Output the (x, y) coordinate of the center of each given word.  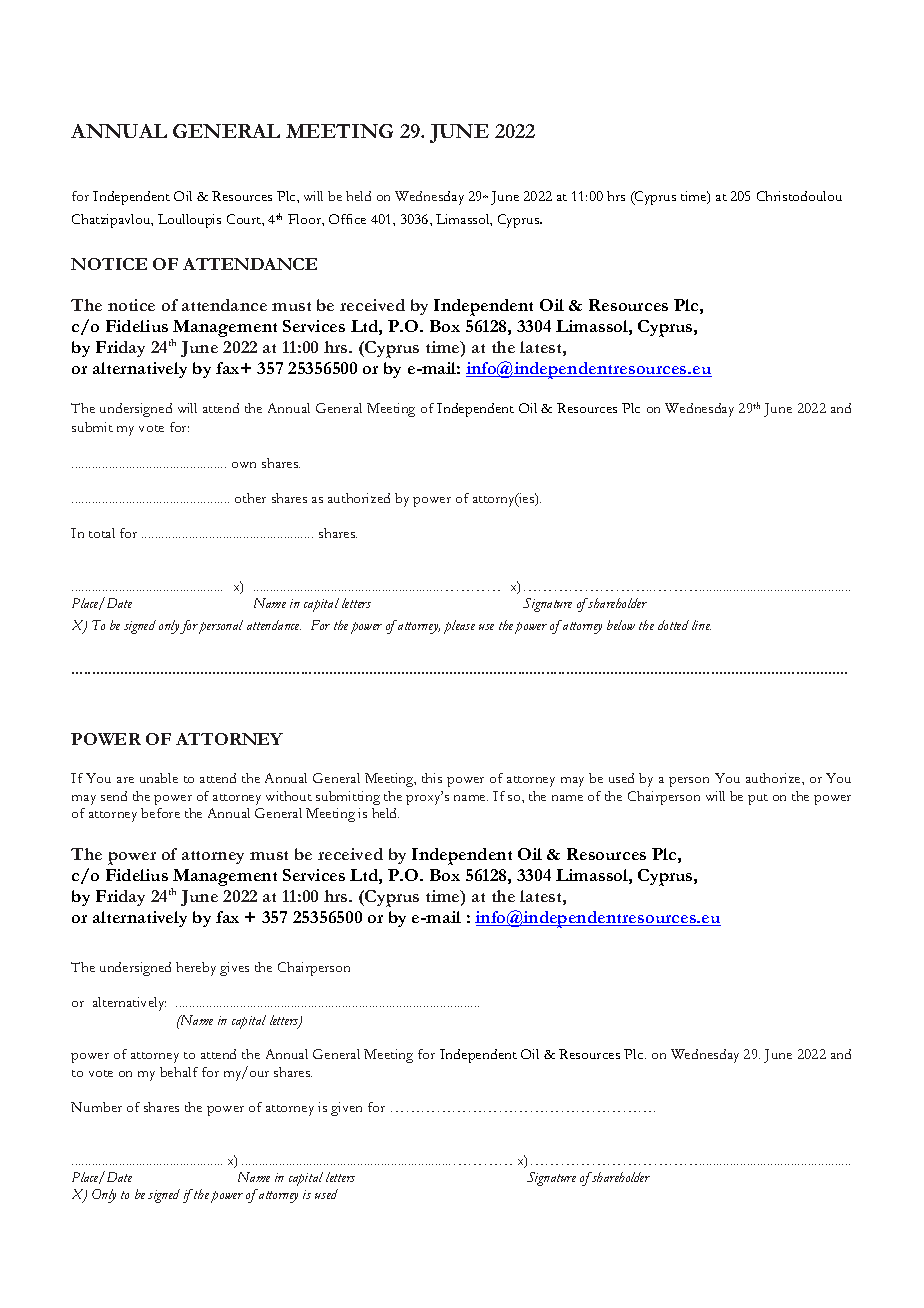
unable (159, 778)
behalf (179, 1072)
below (621, 625)
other (250, 498)
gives (234, 969)
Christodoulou (799, 196)
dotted (673, 625)
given (346, 1109)
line (701, 625)
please (459, 627)
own (244, 465)
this (432, 778)
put (758, 799)
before (160, 813)
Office (347, 219)
